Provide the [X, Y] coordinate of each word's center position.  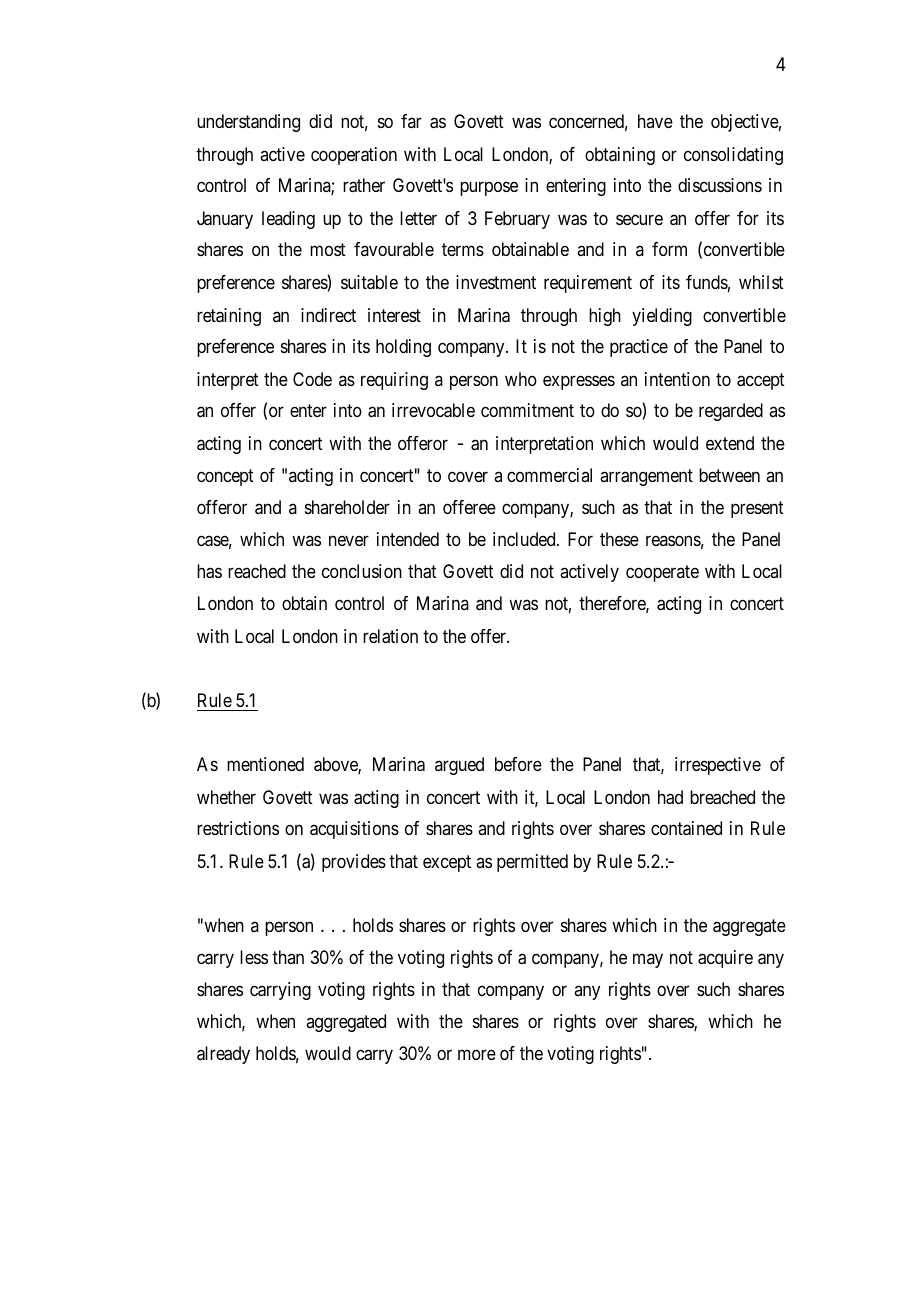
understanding [248, 123]
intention [677, 379]
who [521, 379]
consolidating [733, 156]
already [223, 1055]
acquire [725, 959]
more [477, 1054]
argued [459, 766]
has [209, 571]
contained [686, 828]
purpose [489, 189]
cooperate [662, 573]
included [525, 539]
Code [312, 379]
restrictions [238, 828]
